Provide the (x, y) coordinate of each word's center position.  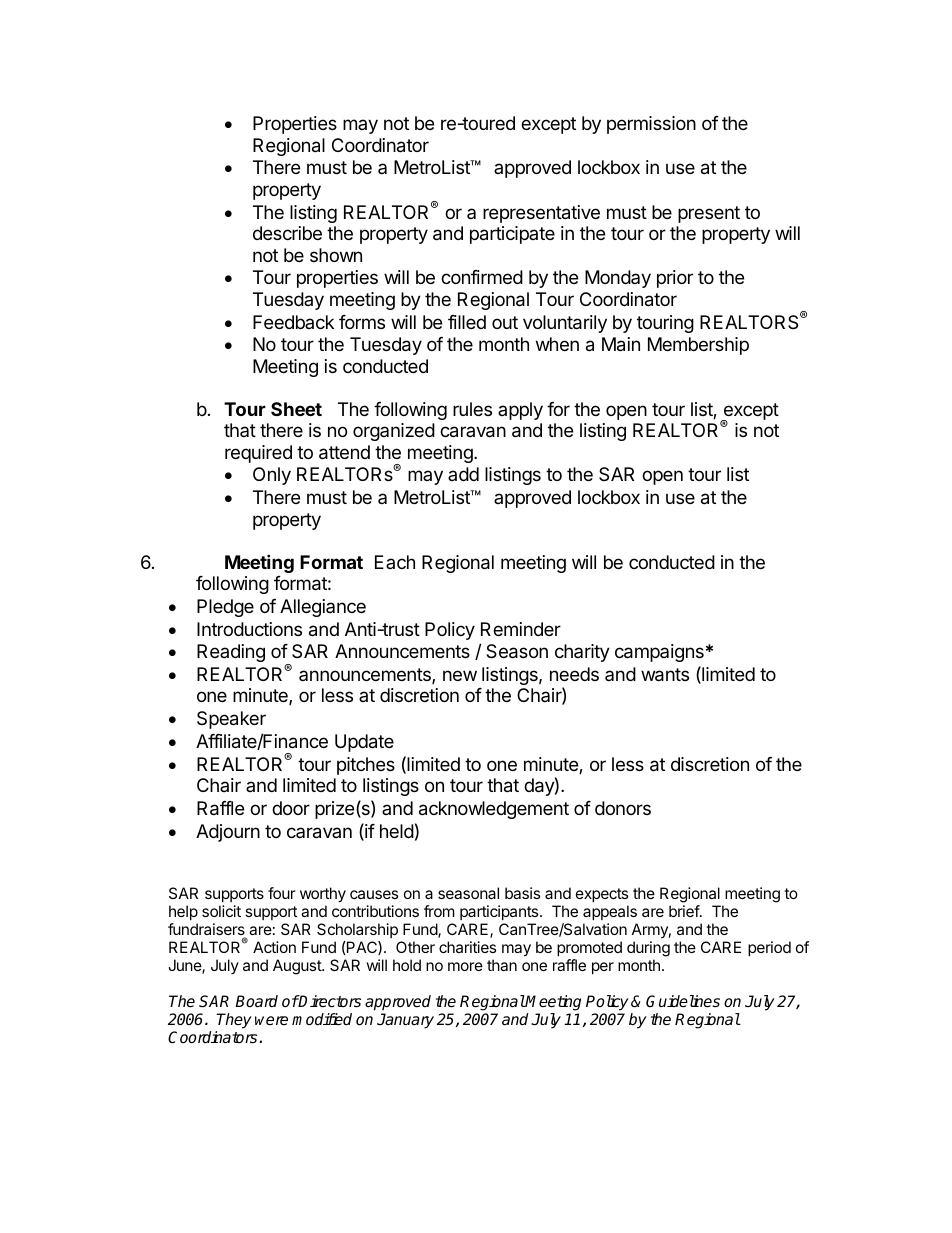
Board (256, 1001)
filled (467, 322)
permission (651, 125)
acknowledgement (494, 810)
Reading (231, 653)
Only (272, 476)
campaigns (659, 653)
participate (512, 235)
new (460, 675)
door (291, 808)
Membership (698, 346)
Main (621, 344)
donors (623, 808)
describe (287, 233)
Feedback (293, 322)
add (463, 474)
